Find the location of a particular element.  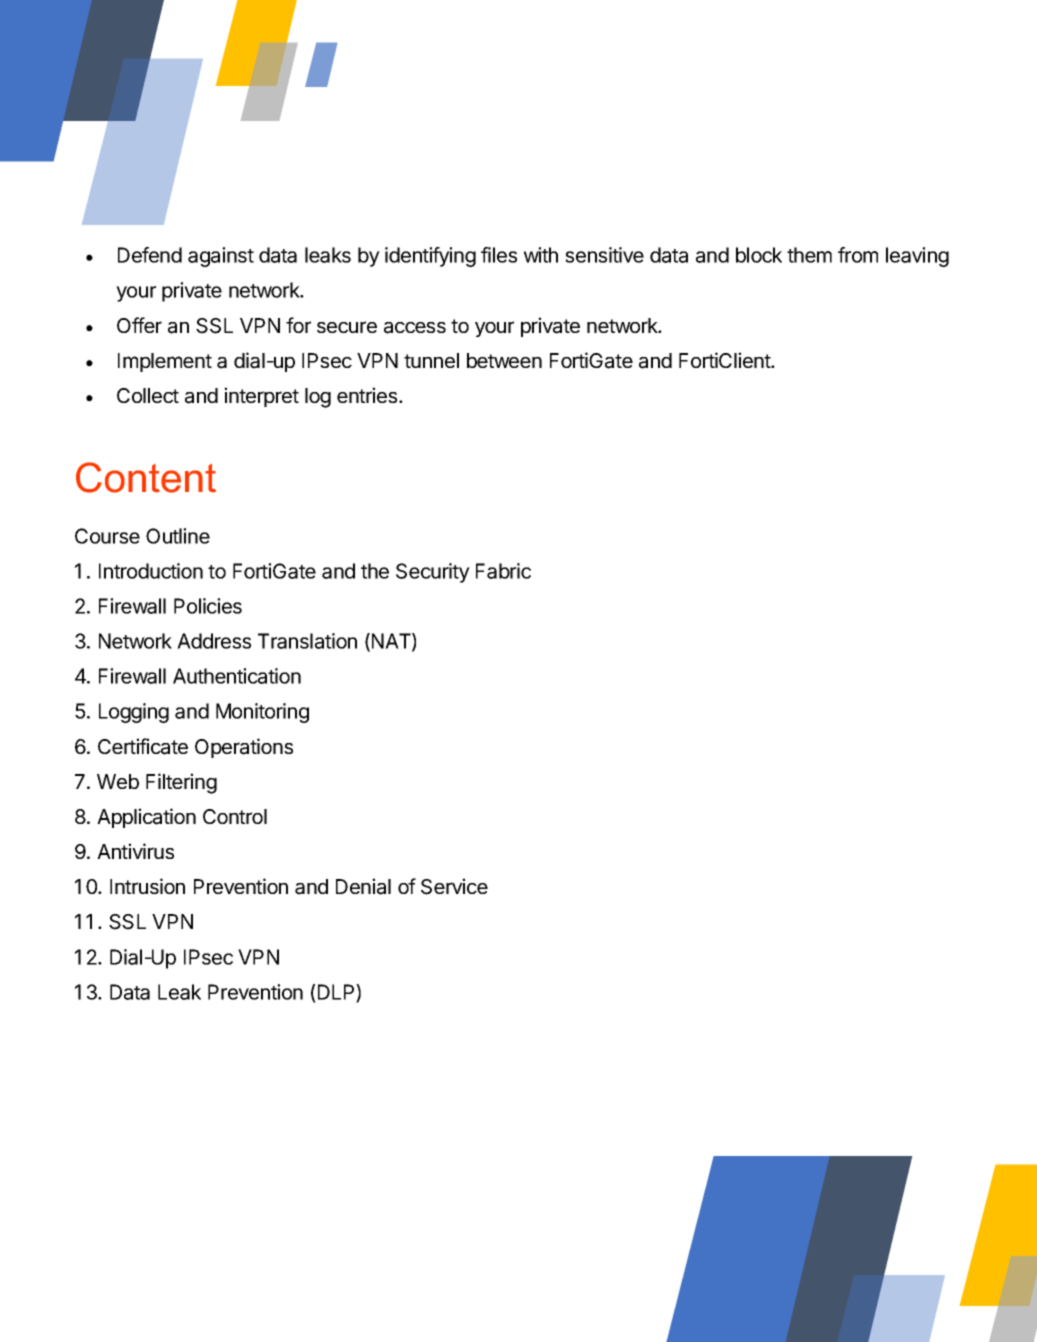

against is located at coordinates (221, 257).
